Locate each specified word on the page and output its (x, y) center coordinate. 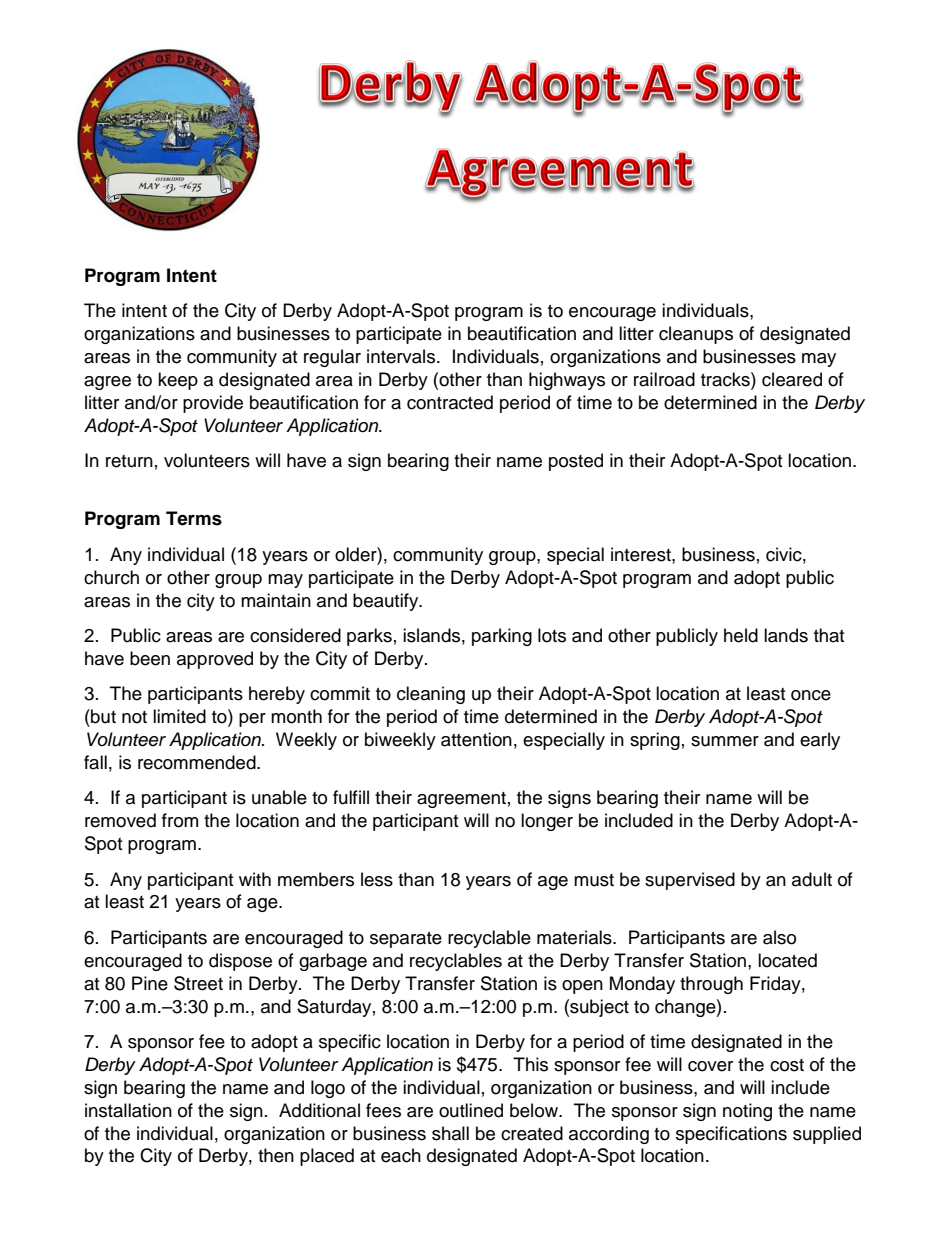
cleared (792, 379)
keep (178, 381)
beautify (387, 602)
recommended (198, 762)
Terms (194, 518)
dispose (240, 962)
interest (642, 554)
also (779, 937)
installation (128, 1110)
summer (725, 741)
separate (406, 940)
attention (476, 739)
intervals (401, 356)
